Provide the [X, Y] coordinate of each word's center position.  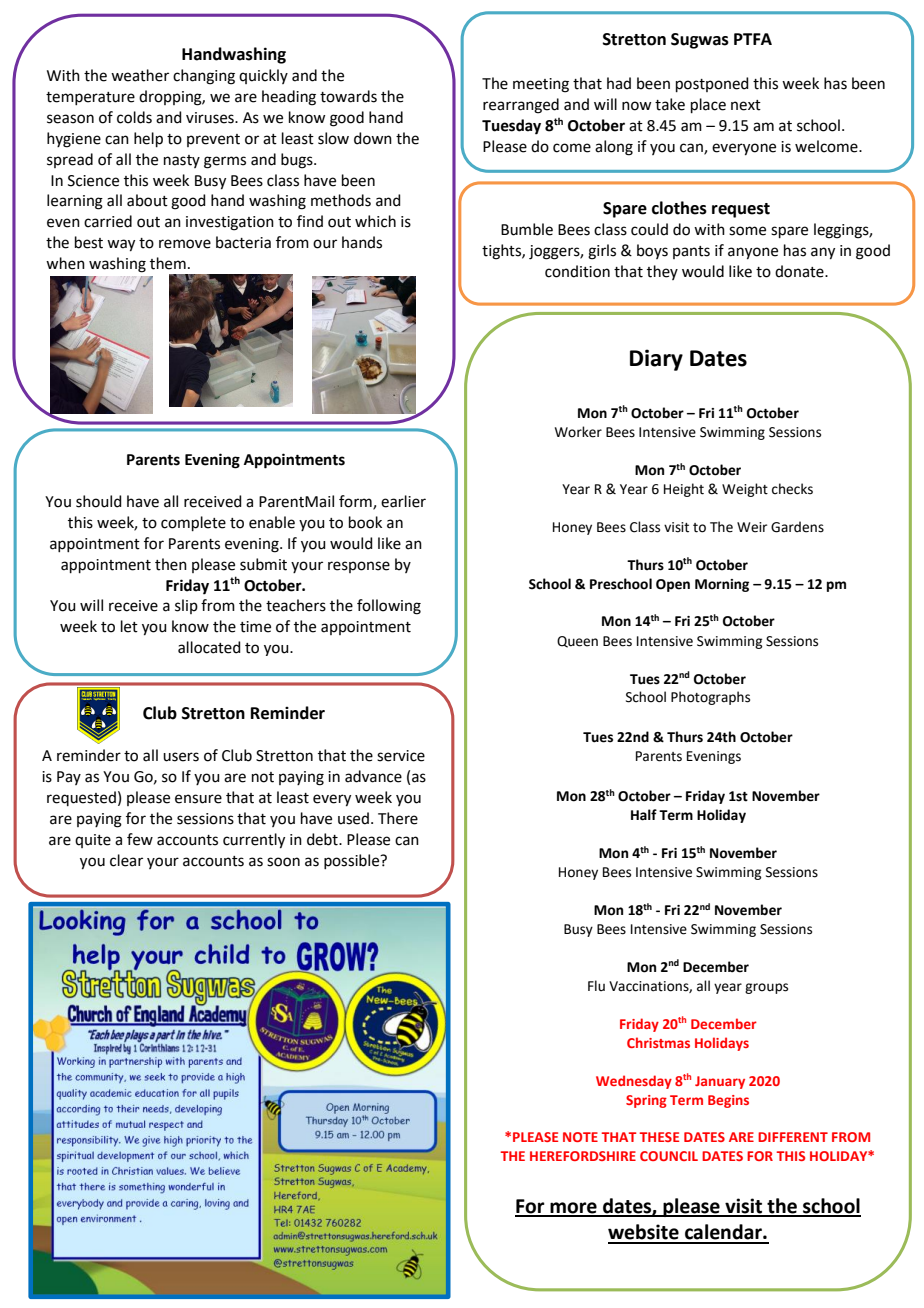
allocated [209, 647]
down [373, 138]
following [389, 607]
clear [126, 860]
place [708, 105]
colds [134, 117]
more [573, 1209]
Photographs [710, 698]
